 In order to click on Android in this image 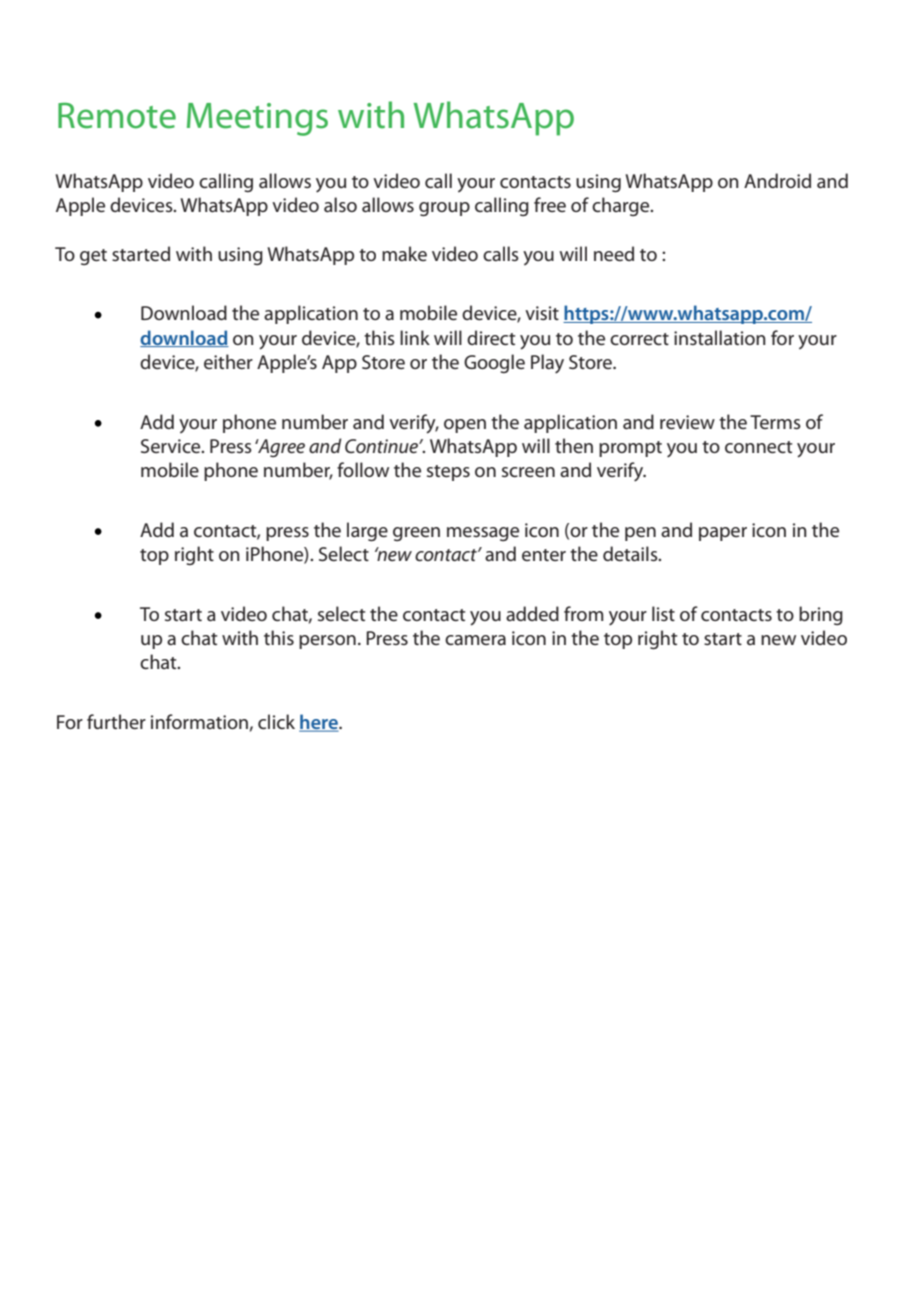, I will do `click(777, 180)`.
